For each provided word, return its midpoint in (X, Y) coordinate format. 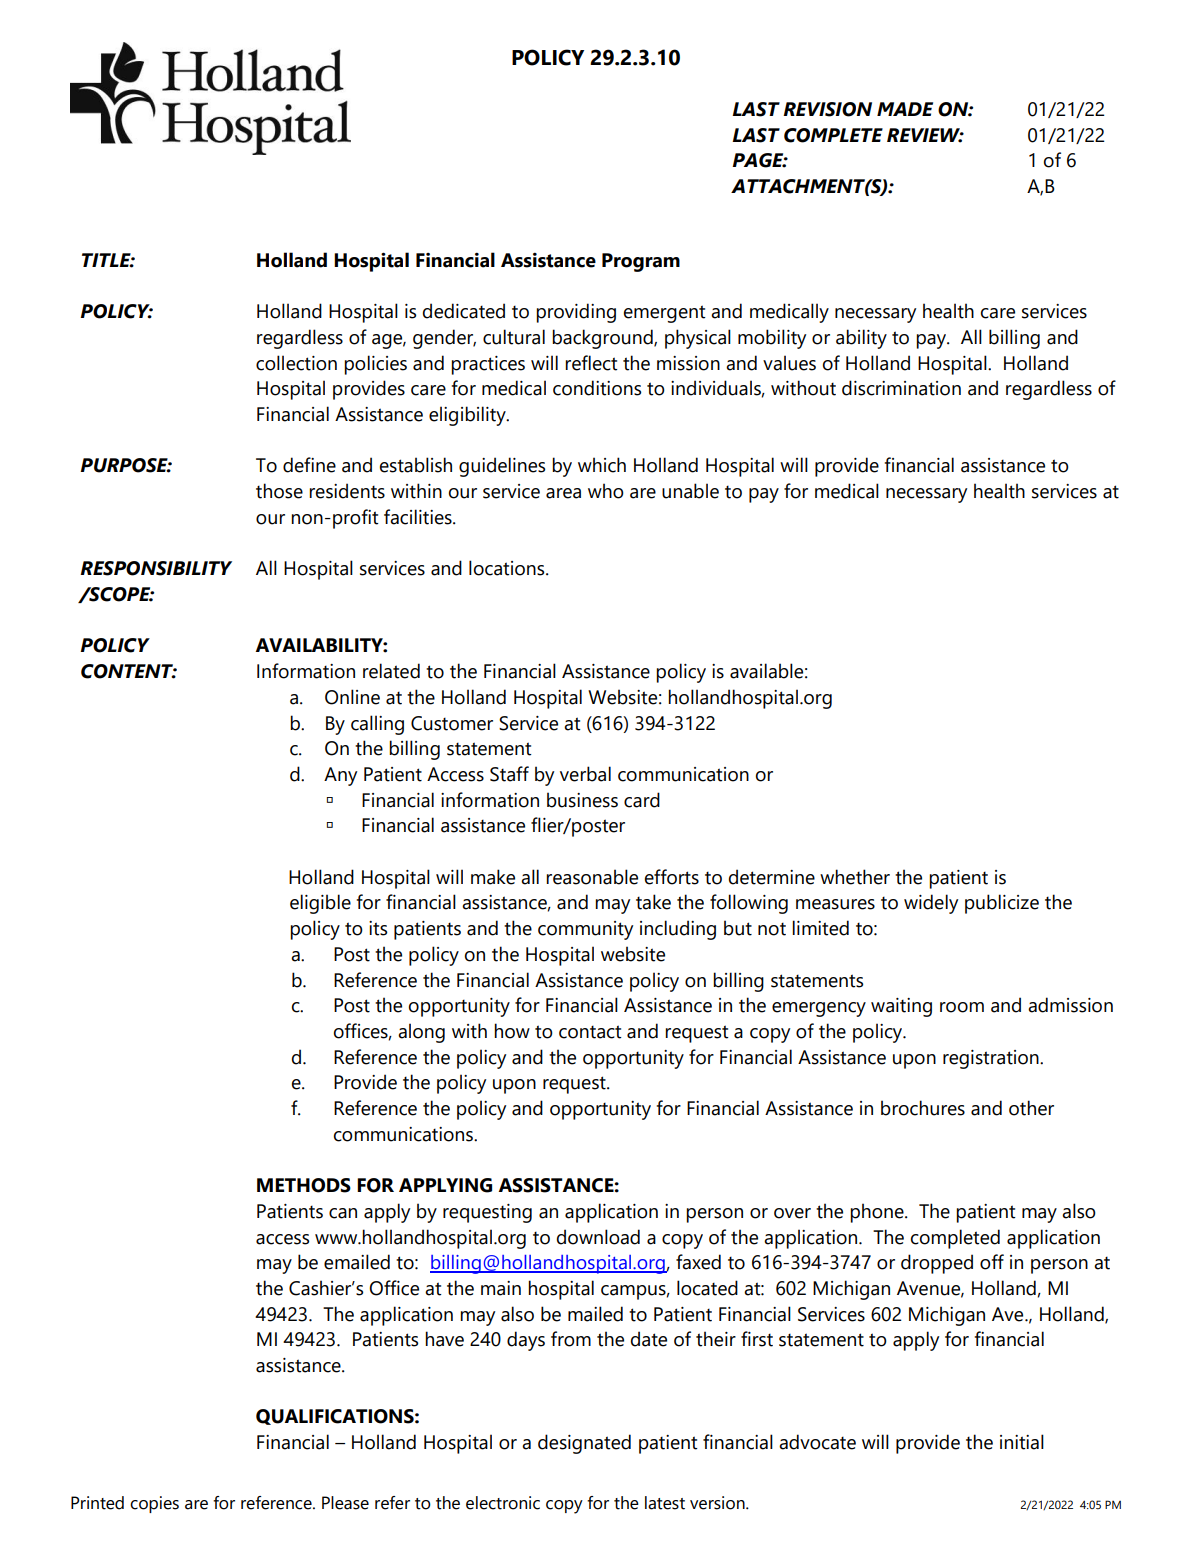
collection (296, 363)
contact (590, 1032)
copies (154, 1504)
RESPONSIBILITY (156, 568)
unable (690, 491)
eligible (320, 904)
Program (641, 262)
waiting (901, 1007)
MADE (905, 109)
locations (508, 568)
